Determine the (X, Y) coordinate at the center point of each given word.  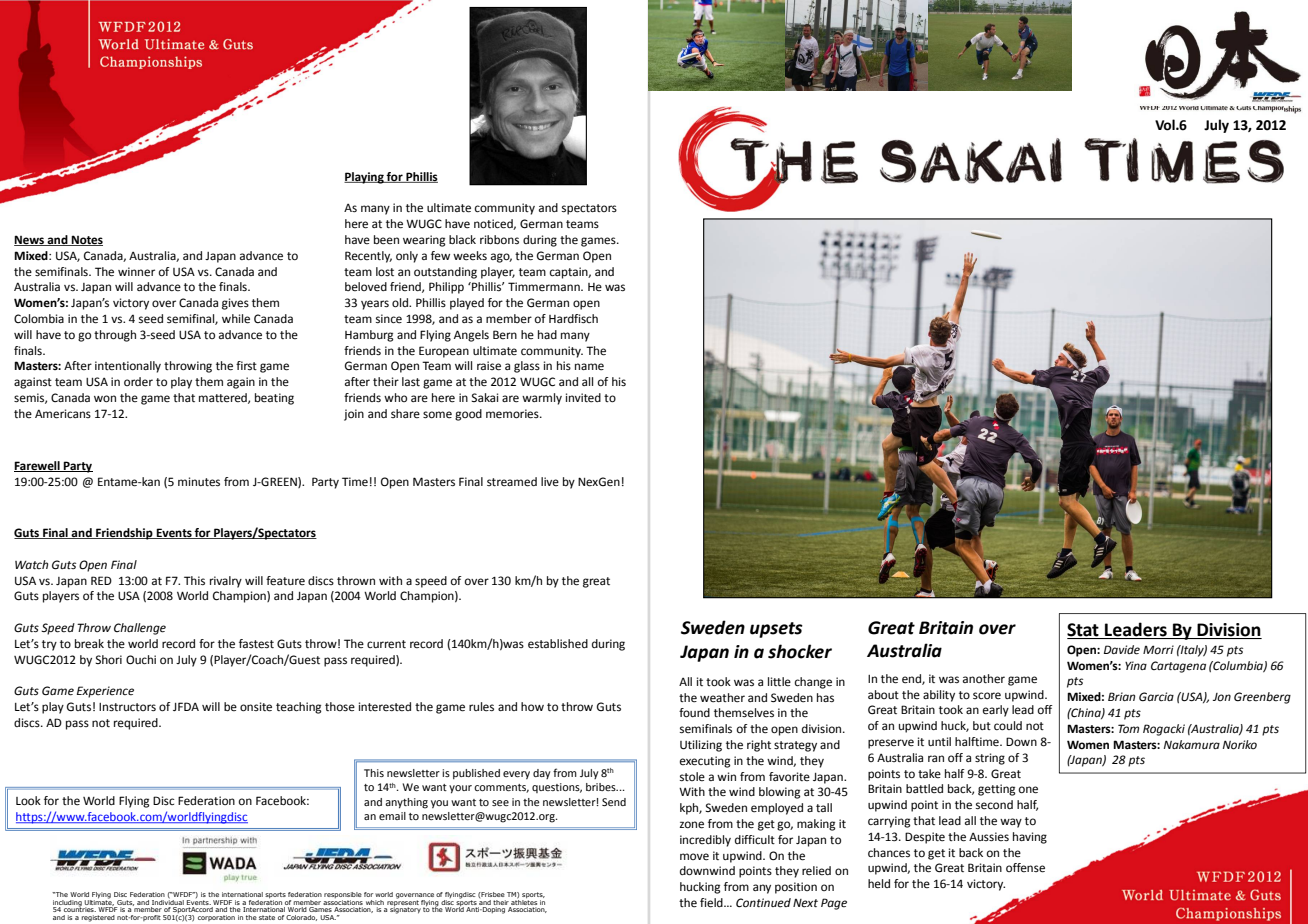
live (550, 481)
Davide (1122, 650)
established (558, 644)
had (547, 334)
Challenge (140, 629)
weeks (470, 256)
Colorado (301, 918)
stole (692, 776)
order (138, 382)
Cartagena (1178, 667)
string (990, 759)
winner (136, 272)
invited (583, 398)
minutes (199, 482)
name (589, 367)
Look (28, 801)
